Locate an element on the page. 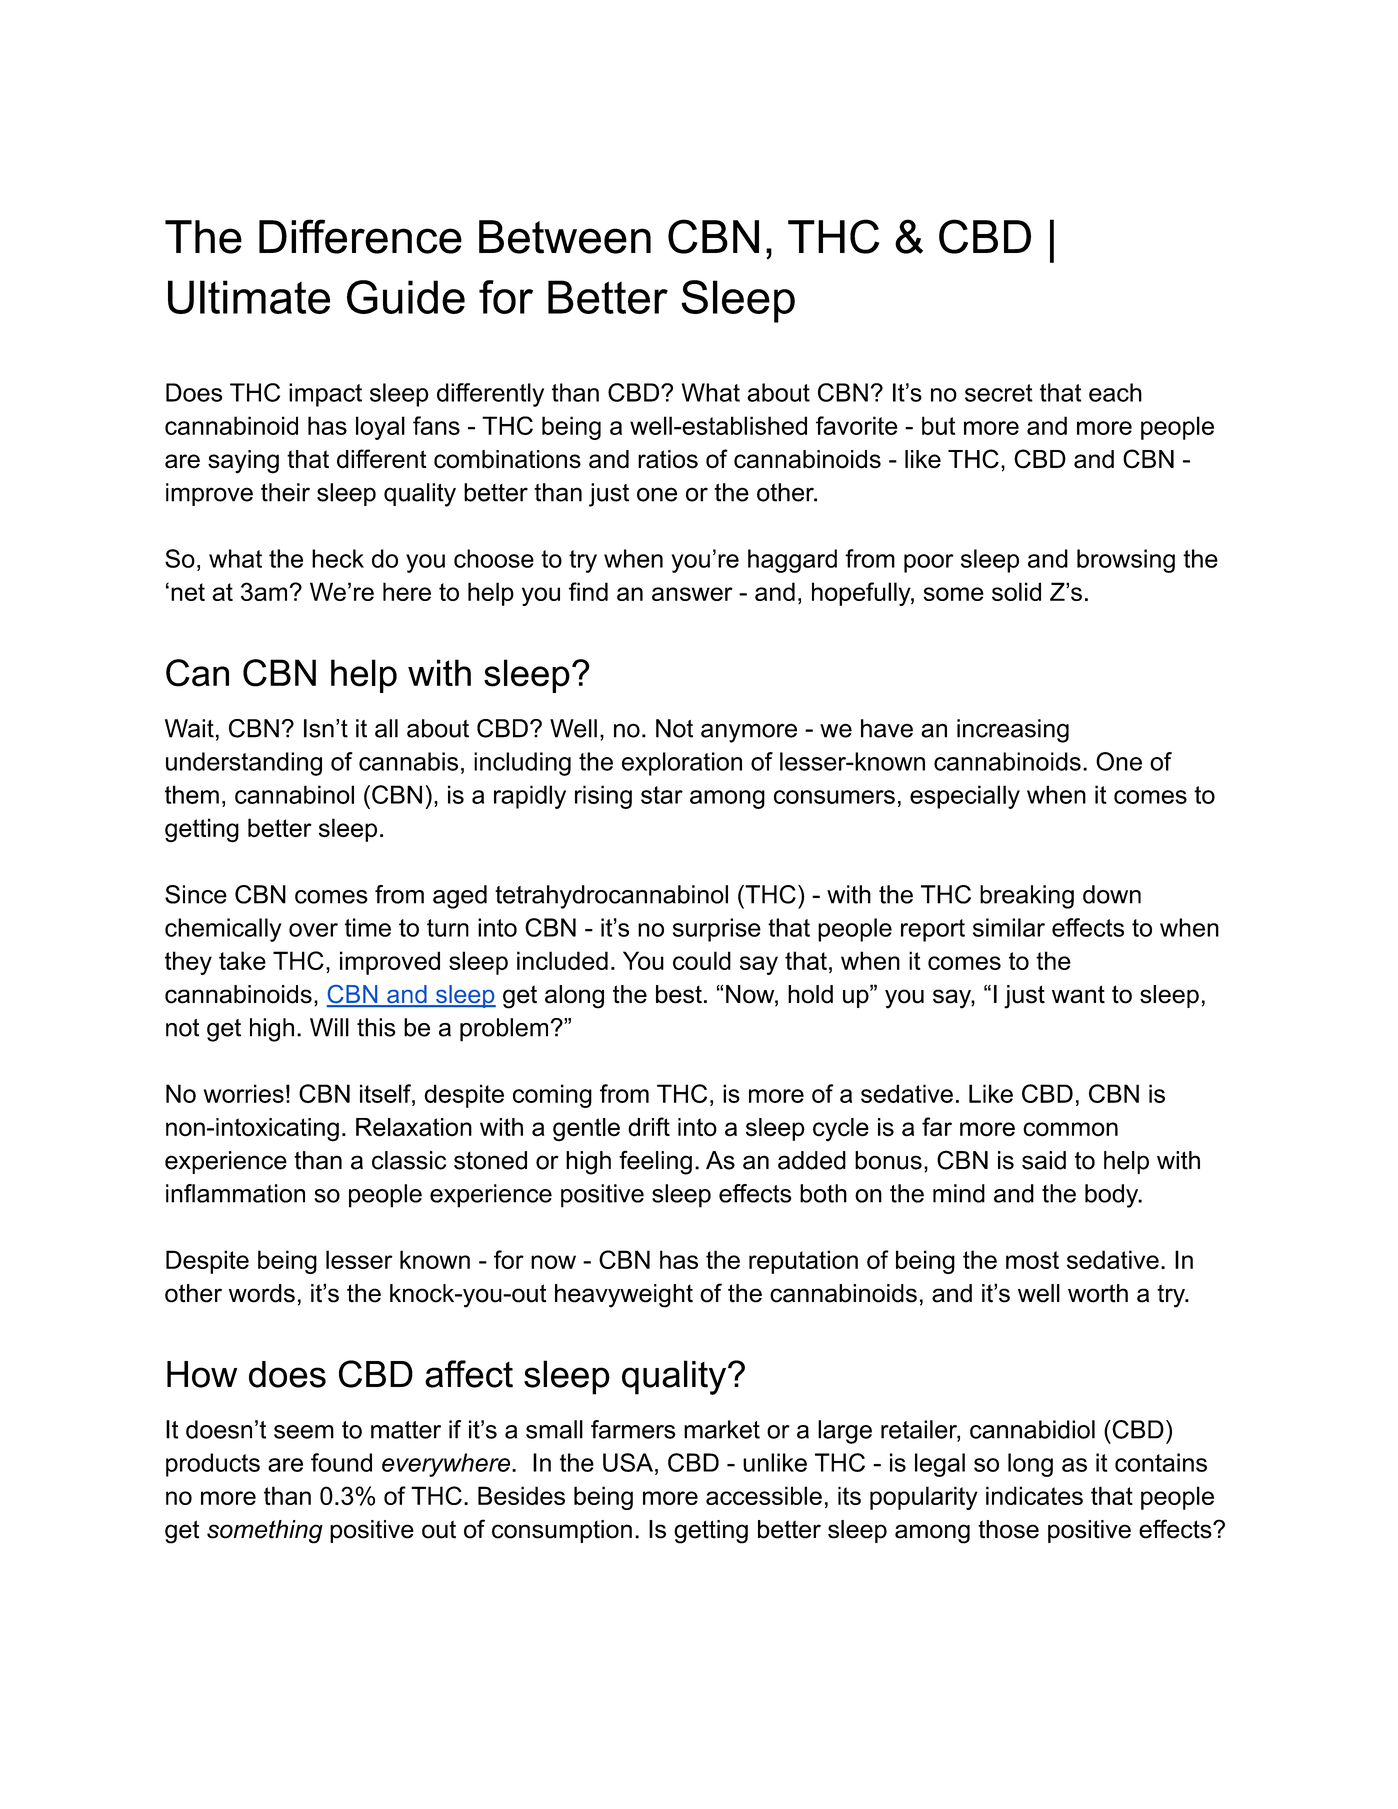 The image size is (1398, 1809). secret is located at coordinates (999, 393).
